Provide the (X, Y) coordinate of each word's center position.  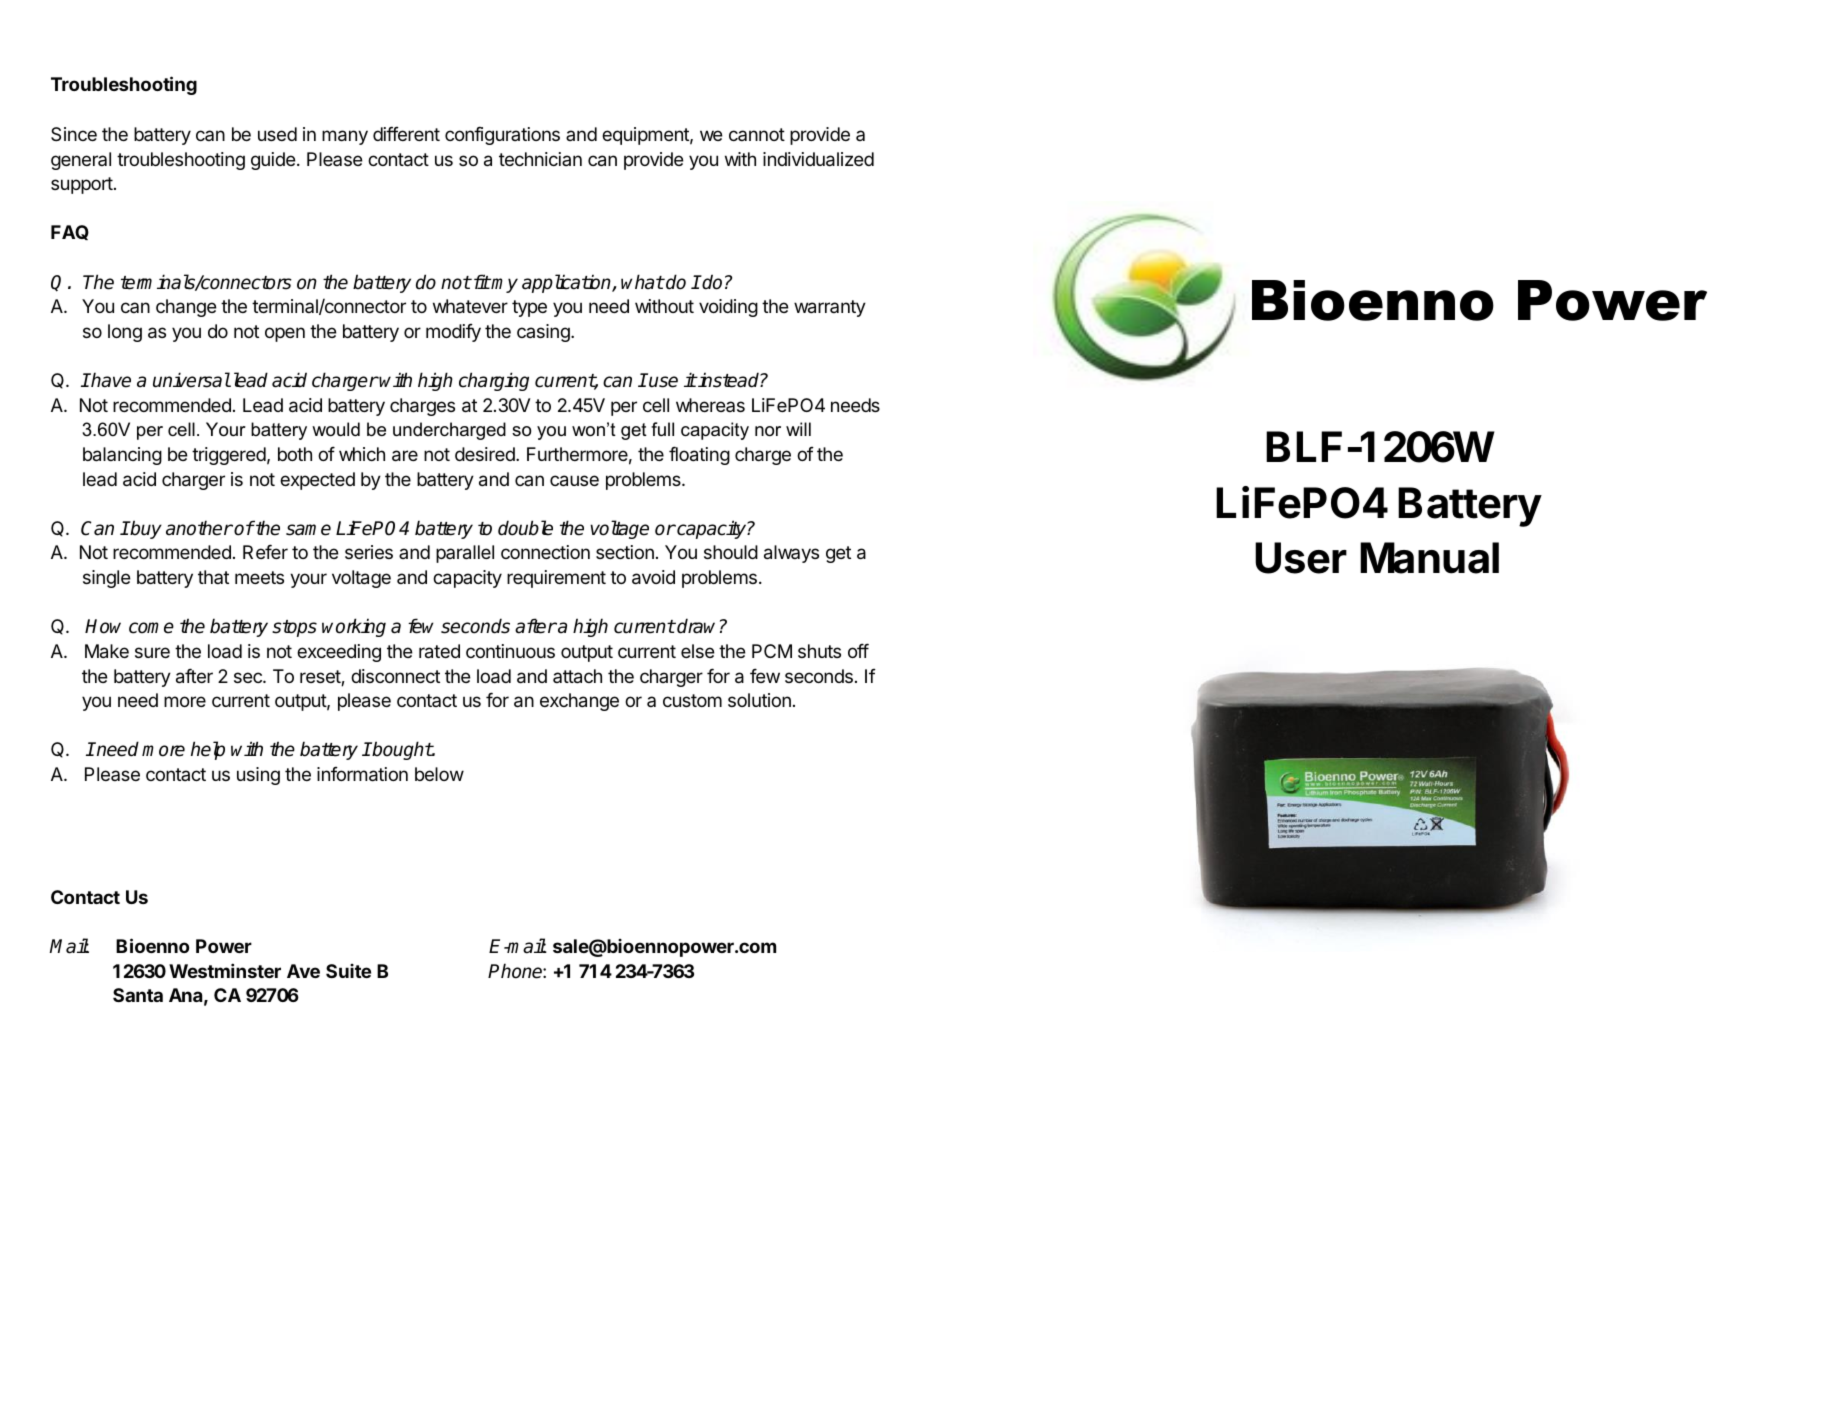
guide (273, 161)
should (731, 552)
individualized (818, 159)
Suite (348, 971)
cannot (757, 134)
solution (759, 700)
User (1301, 558)
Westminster (225, 970)
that (213, 577)
